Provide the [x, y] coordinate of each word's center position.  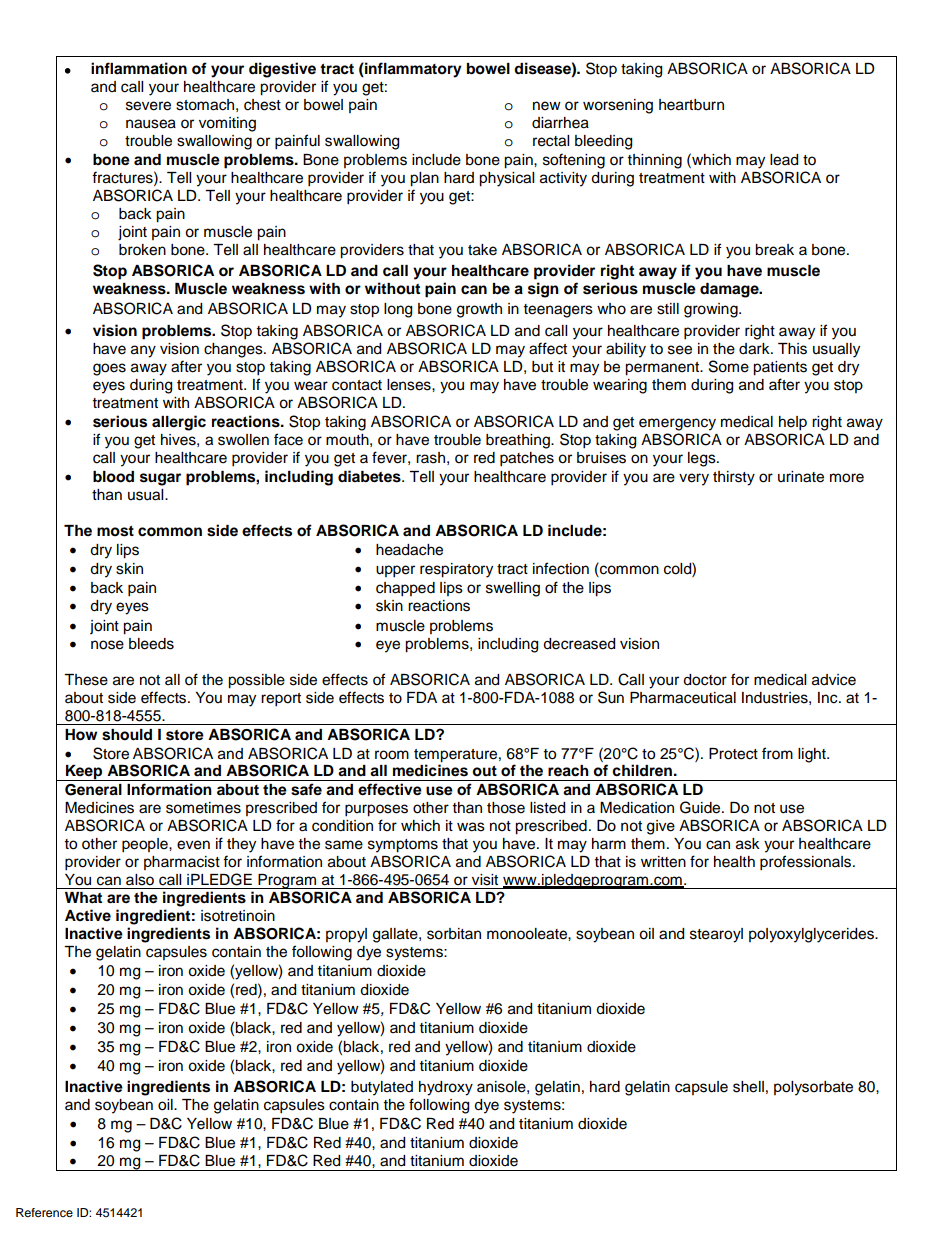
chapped [405, 589]
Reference [44, 1212]
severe [148, 106]
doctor [705, 680]
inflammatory [412, 70]
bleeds [151, 644]
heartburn [691, 105]
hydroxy [446, 1088]
